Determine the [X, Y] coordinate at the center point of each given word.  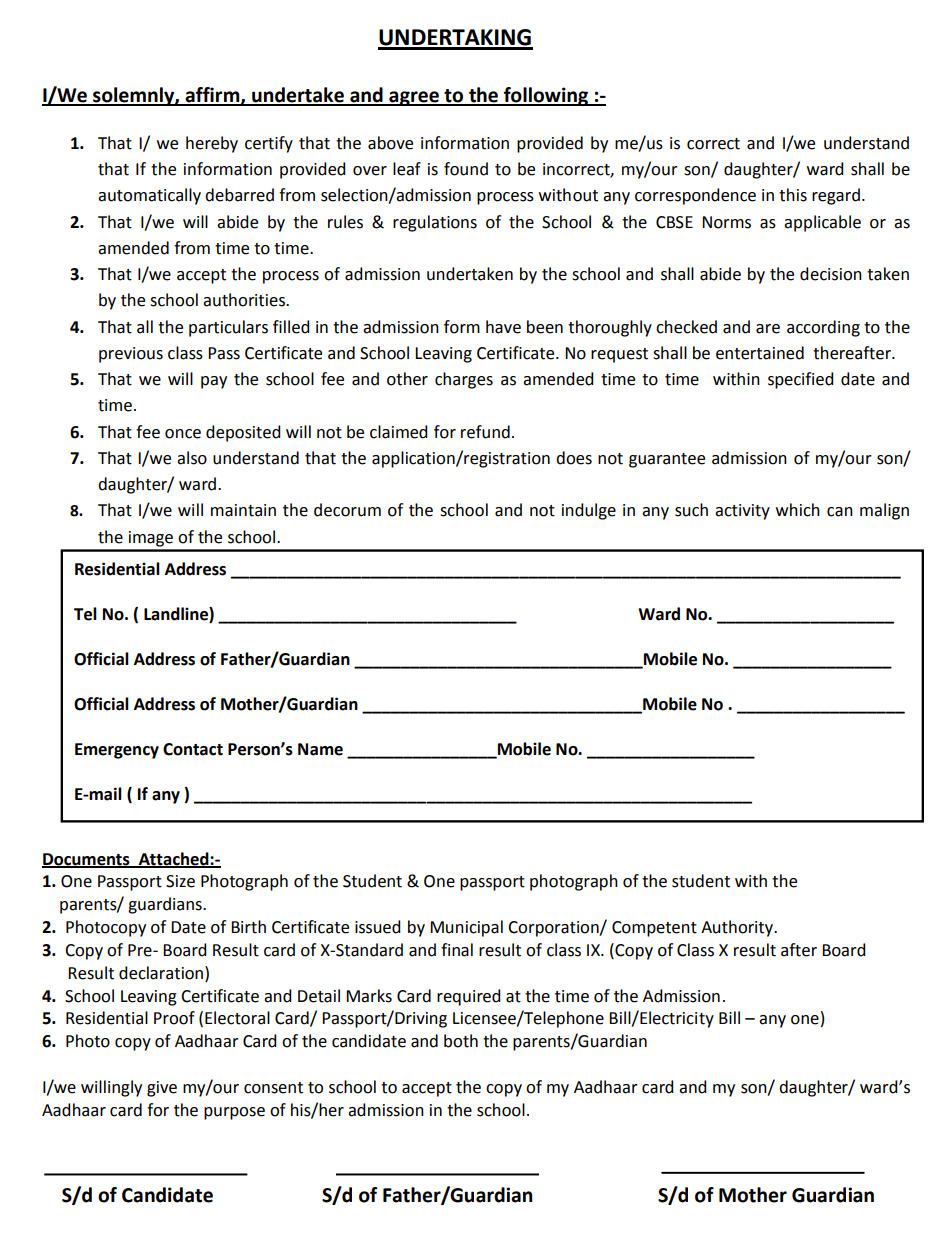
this [793, 195]
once [183, 434]
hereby [212, 144]
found [466, 169]
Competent [654, 929]
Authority [738, 928]
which [798, 510]
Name [320, 749]
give [162, 1089]
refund [485, 432]
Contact [193, 749]
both [461, 1041]
